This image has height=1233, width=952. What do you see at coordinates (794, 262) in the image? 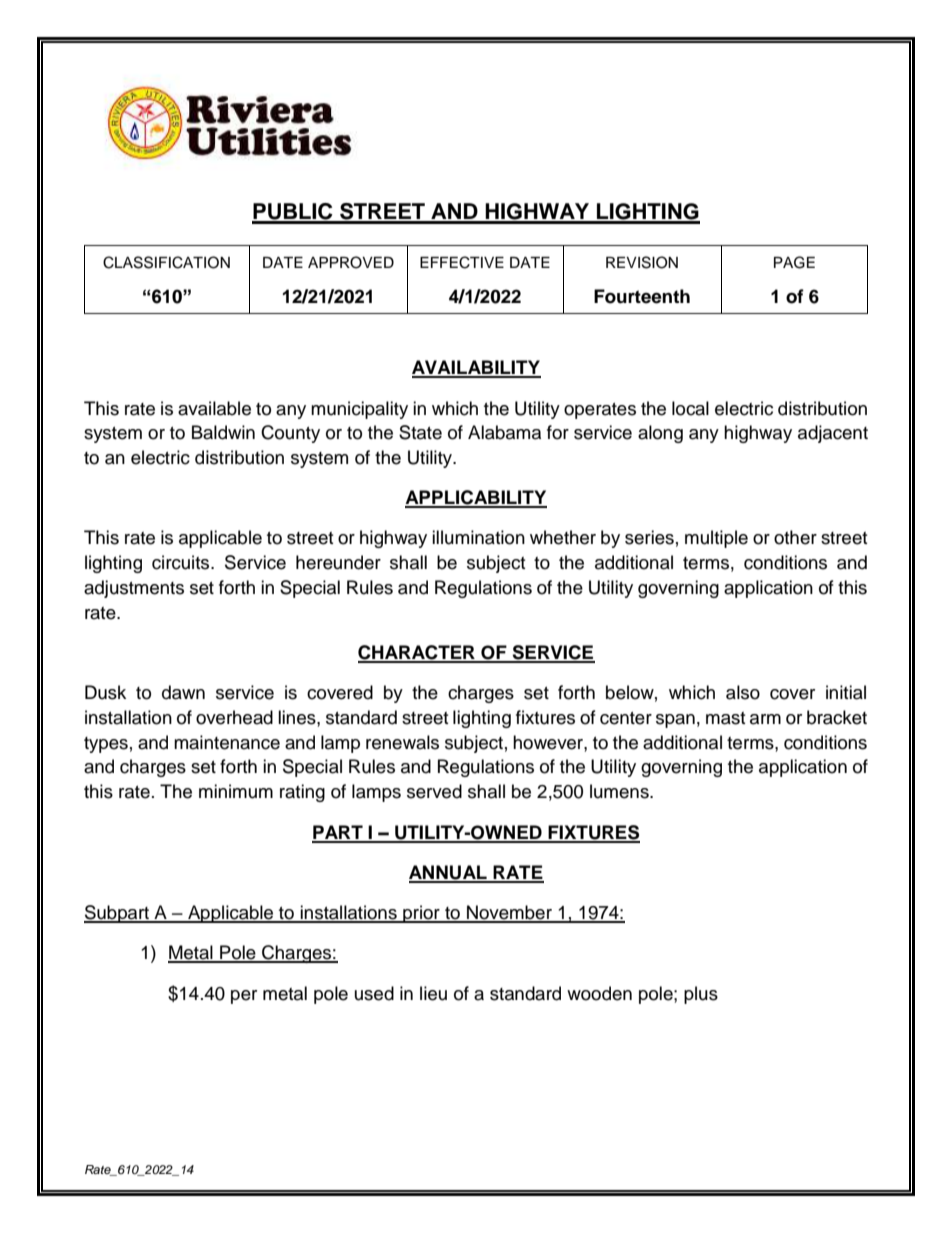
I see `PAGE` at bounding box center [794, 262].
